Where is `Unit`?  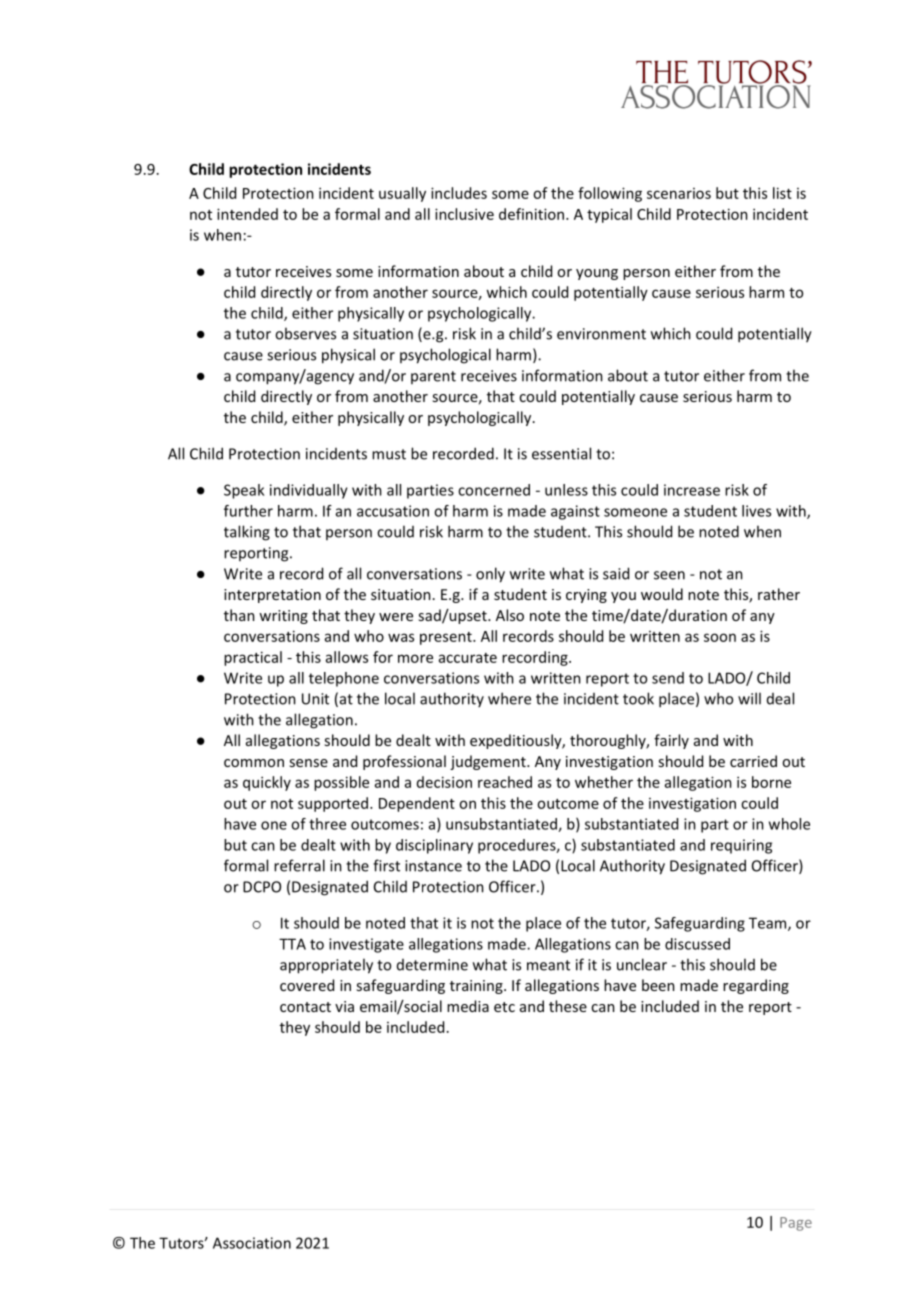 Unit is located at coordinates (315, 699).
